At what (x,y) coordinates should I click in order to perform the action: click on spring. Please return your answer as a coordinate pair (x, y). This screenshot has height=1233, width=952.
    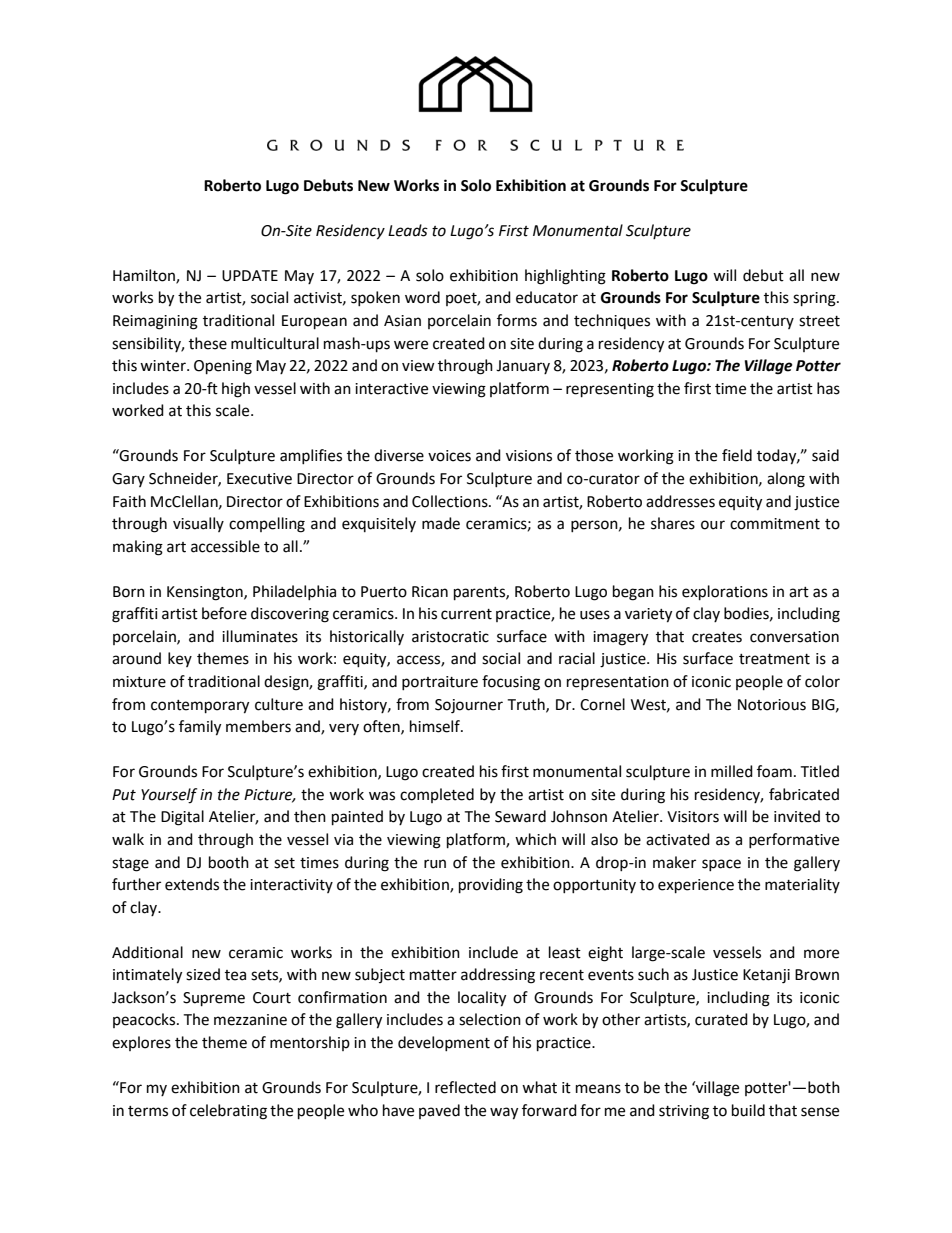
    Looking at the image, I should click on (815, 299).
